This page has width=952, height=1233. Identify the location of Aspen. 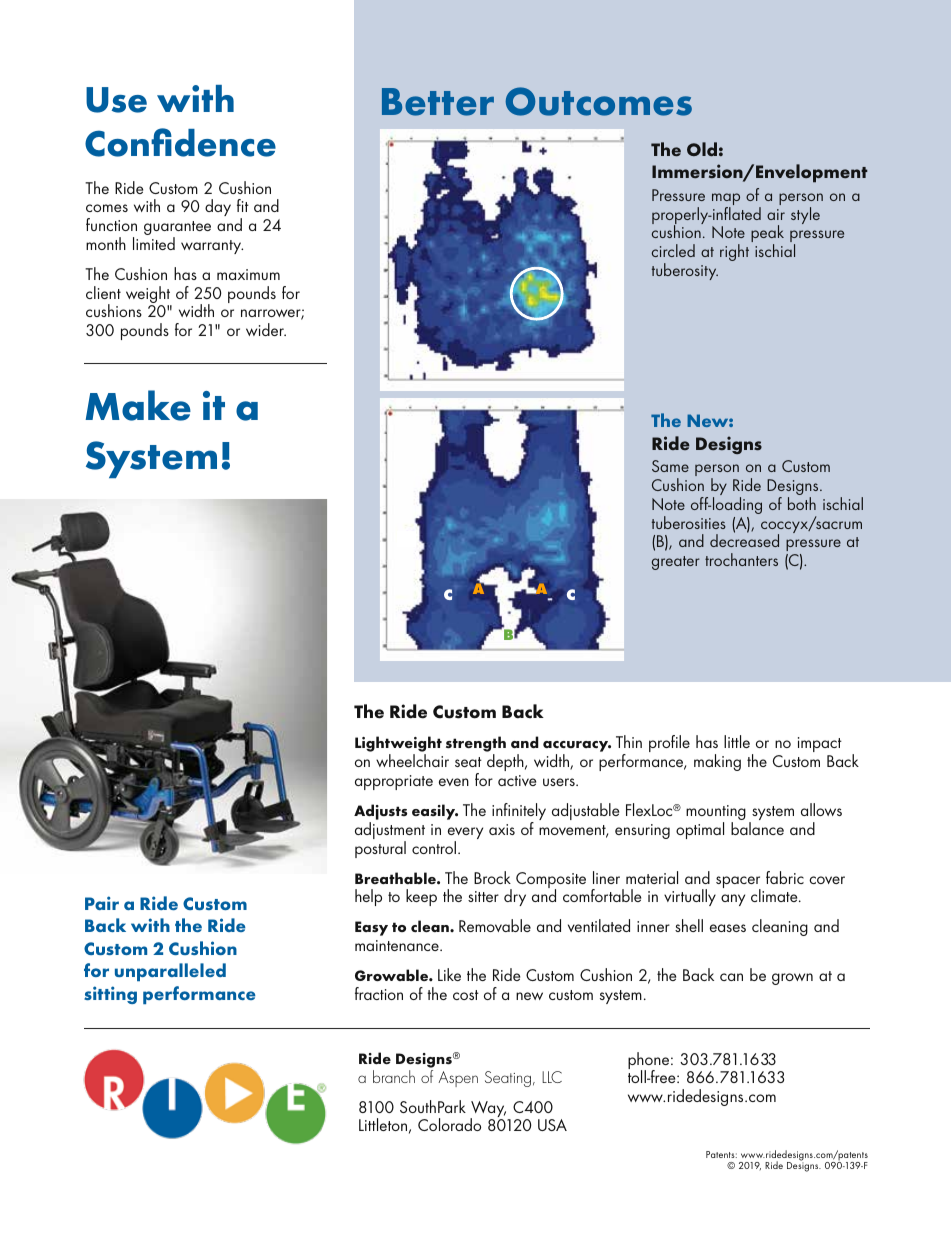
(458, 1079).
